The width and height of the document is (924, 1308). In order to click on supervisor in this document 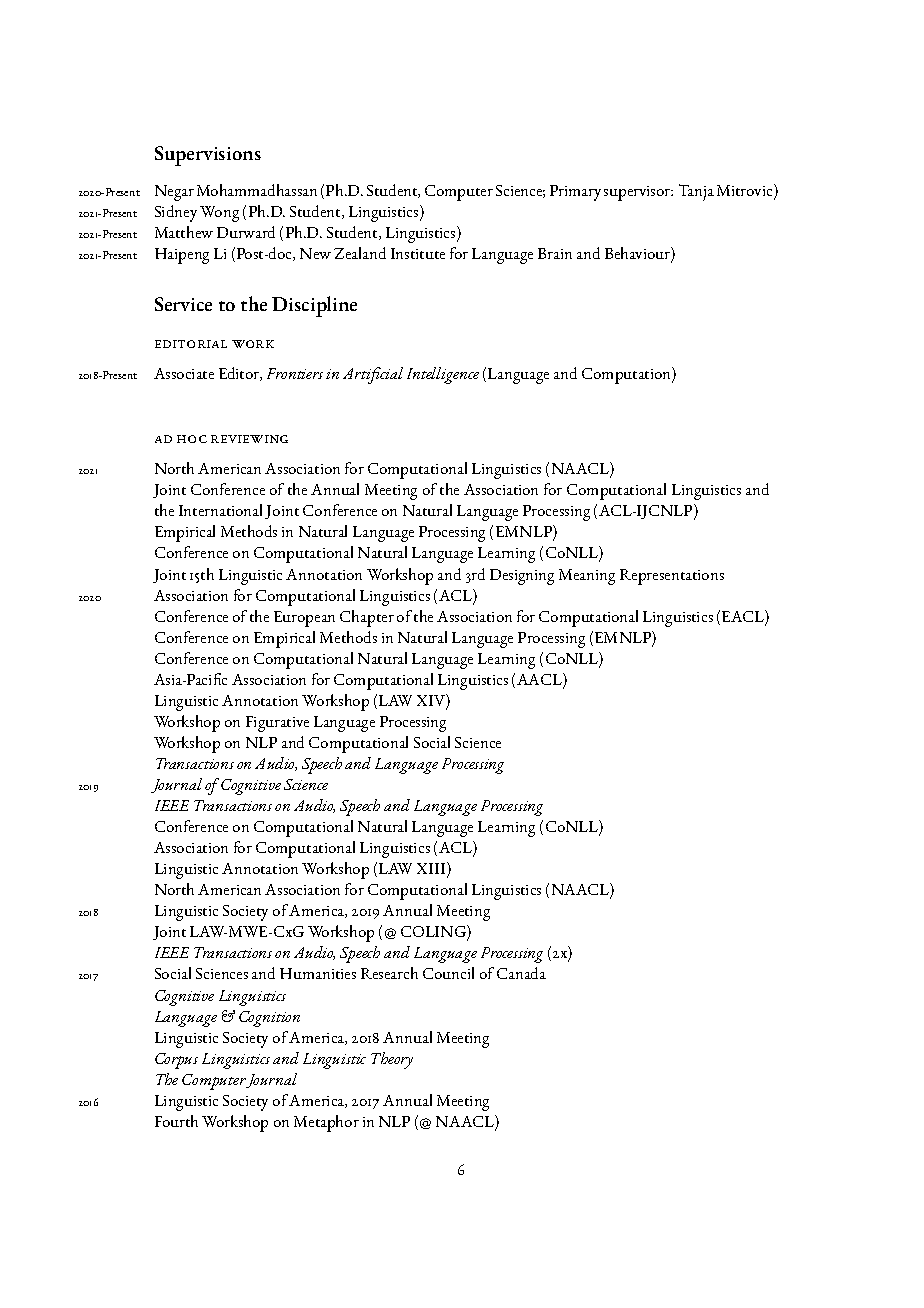, I will do `click(638, 193)`.
